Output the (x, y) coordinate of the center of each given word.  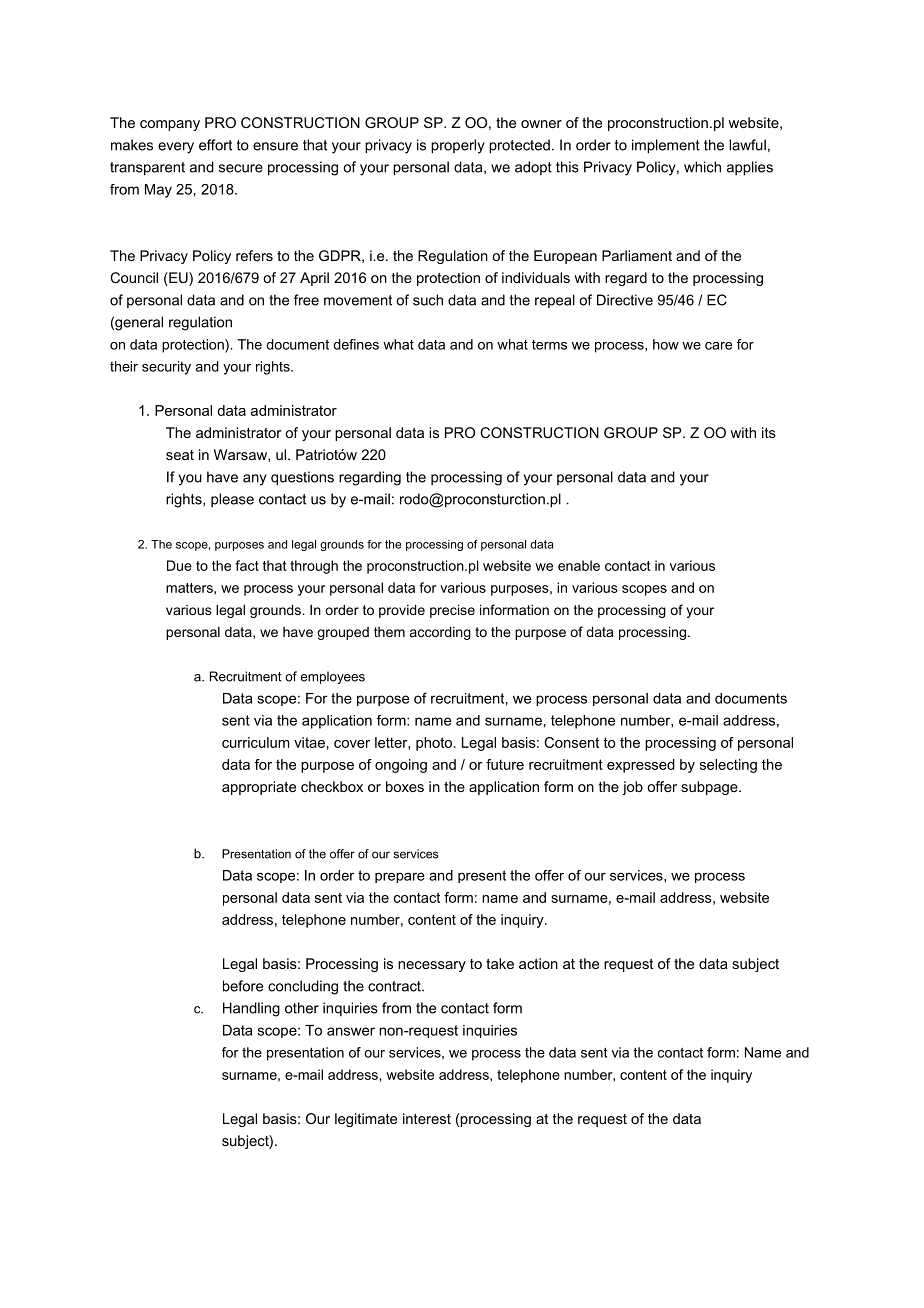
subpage (710, 788)
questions (302, 478)
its (769, 432)
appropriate (259, 788)
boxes (405, 786)
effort (215, 145)
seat (180, 455)
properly (458, 146)
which (702, 167)
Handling (251, 1009)
